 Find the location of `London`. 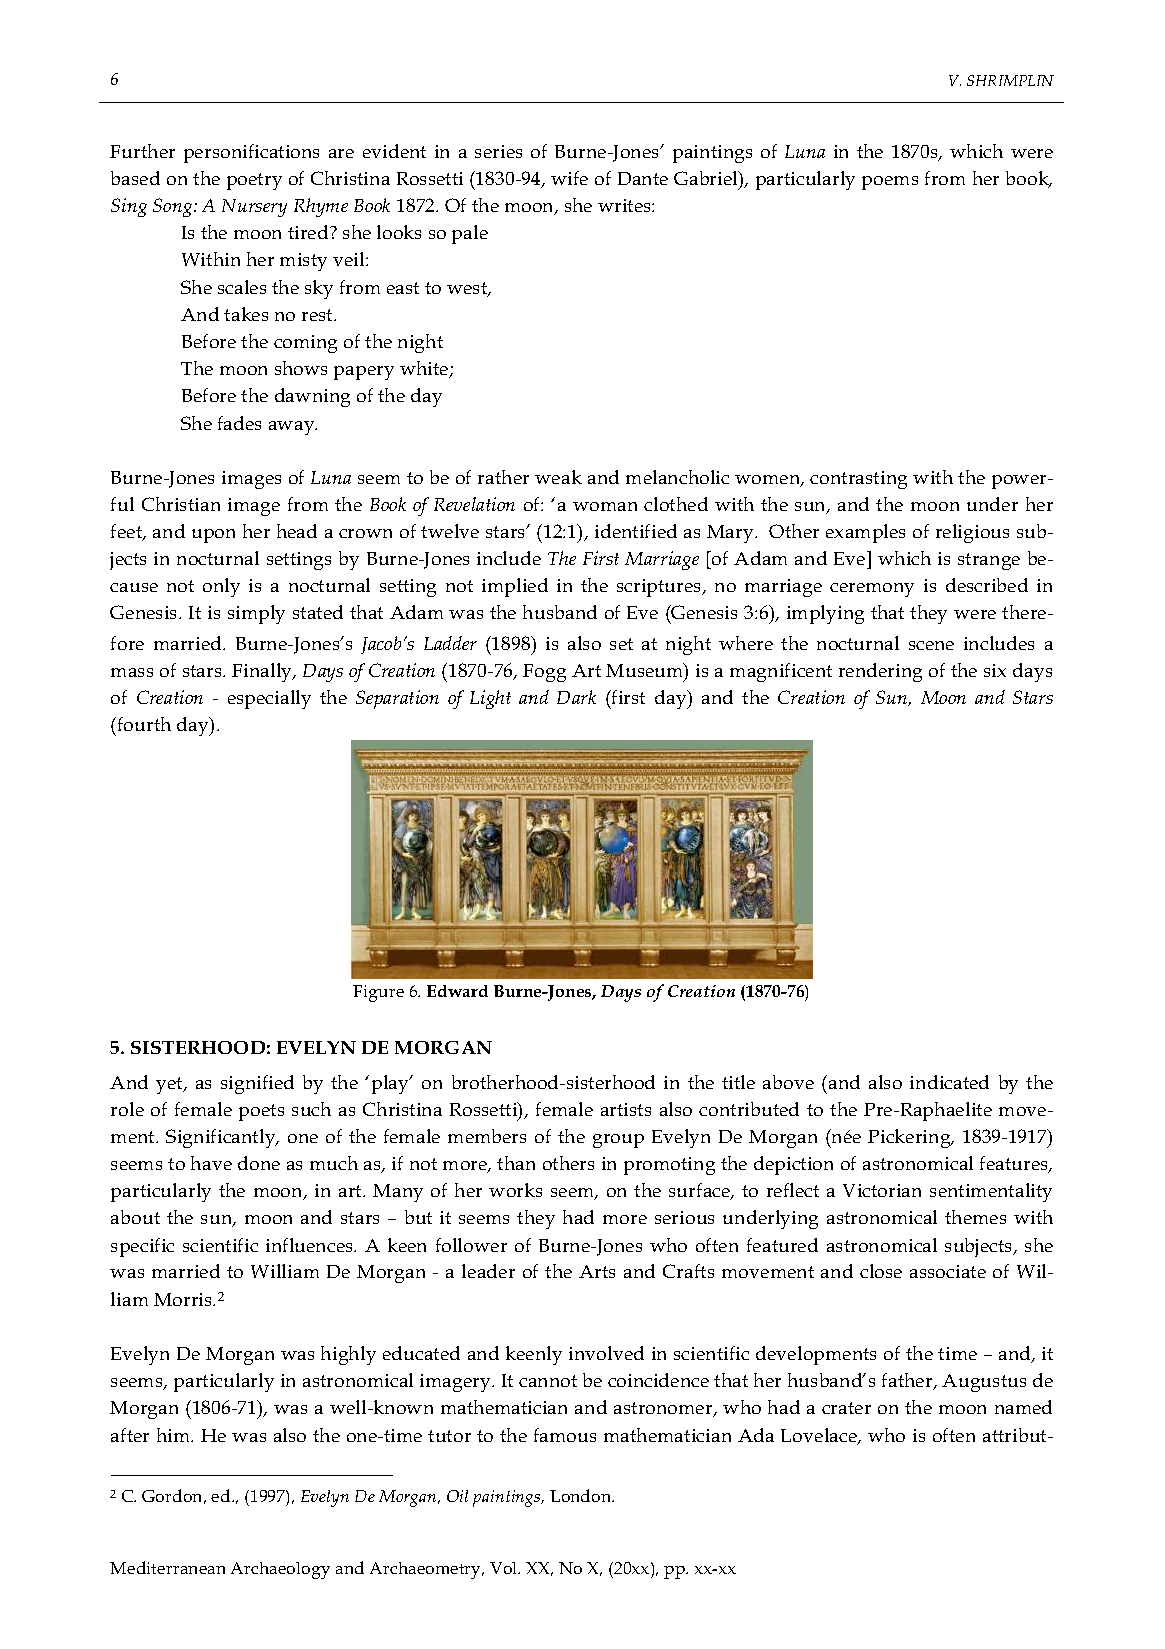

London is located at coordinates (582, 1495).
